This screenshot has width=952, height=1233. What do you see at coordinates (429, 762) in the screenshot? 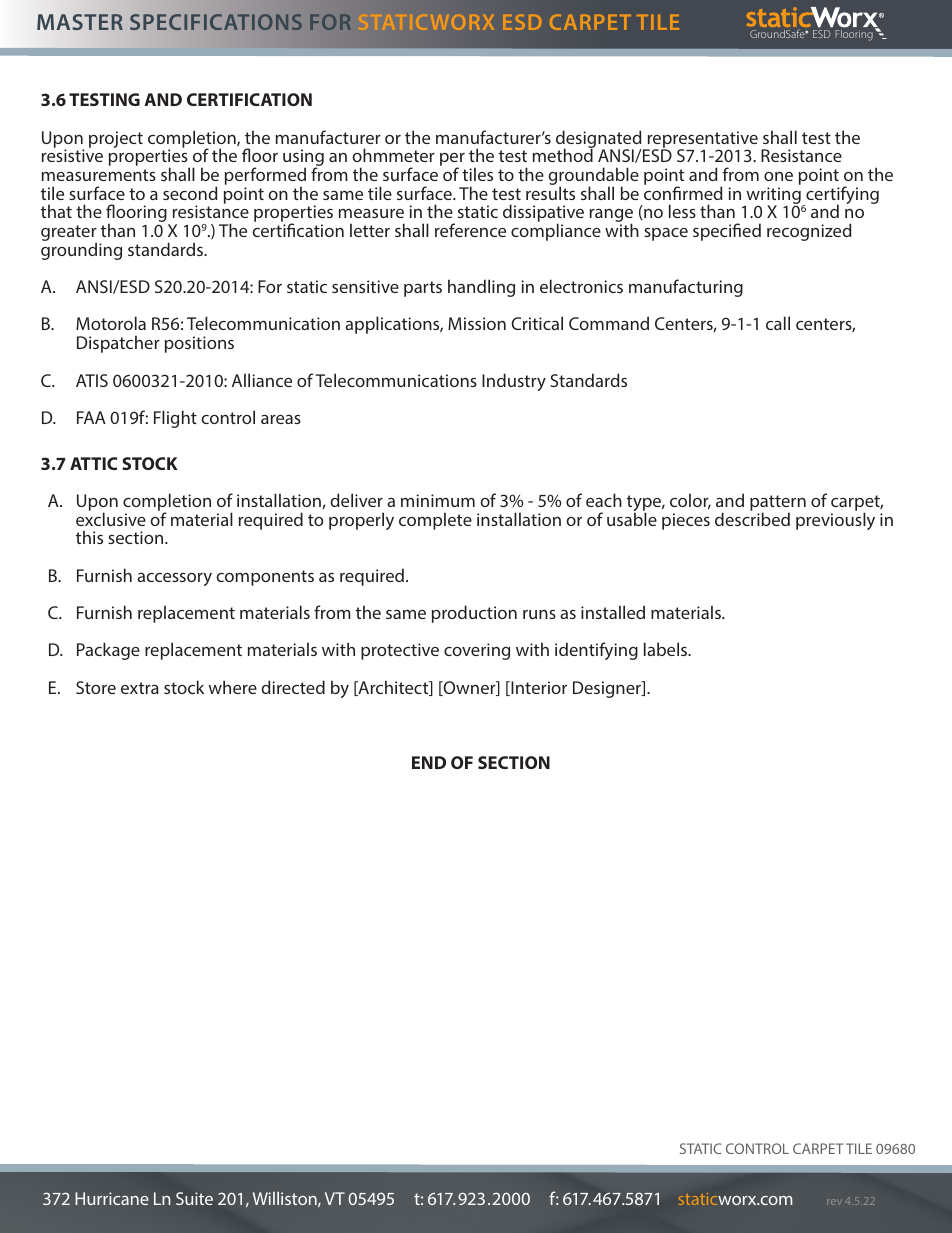
I see `END` at bounding box center [429, 762].
